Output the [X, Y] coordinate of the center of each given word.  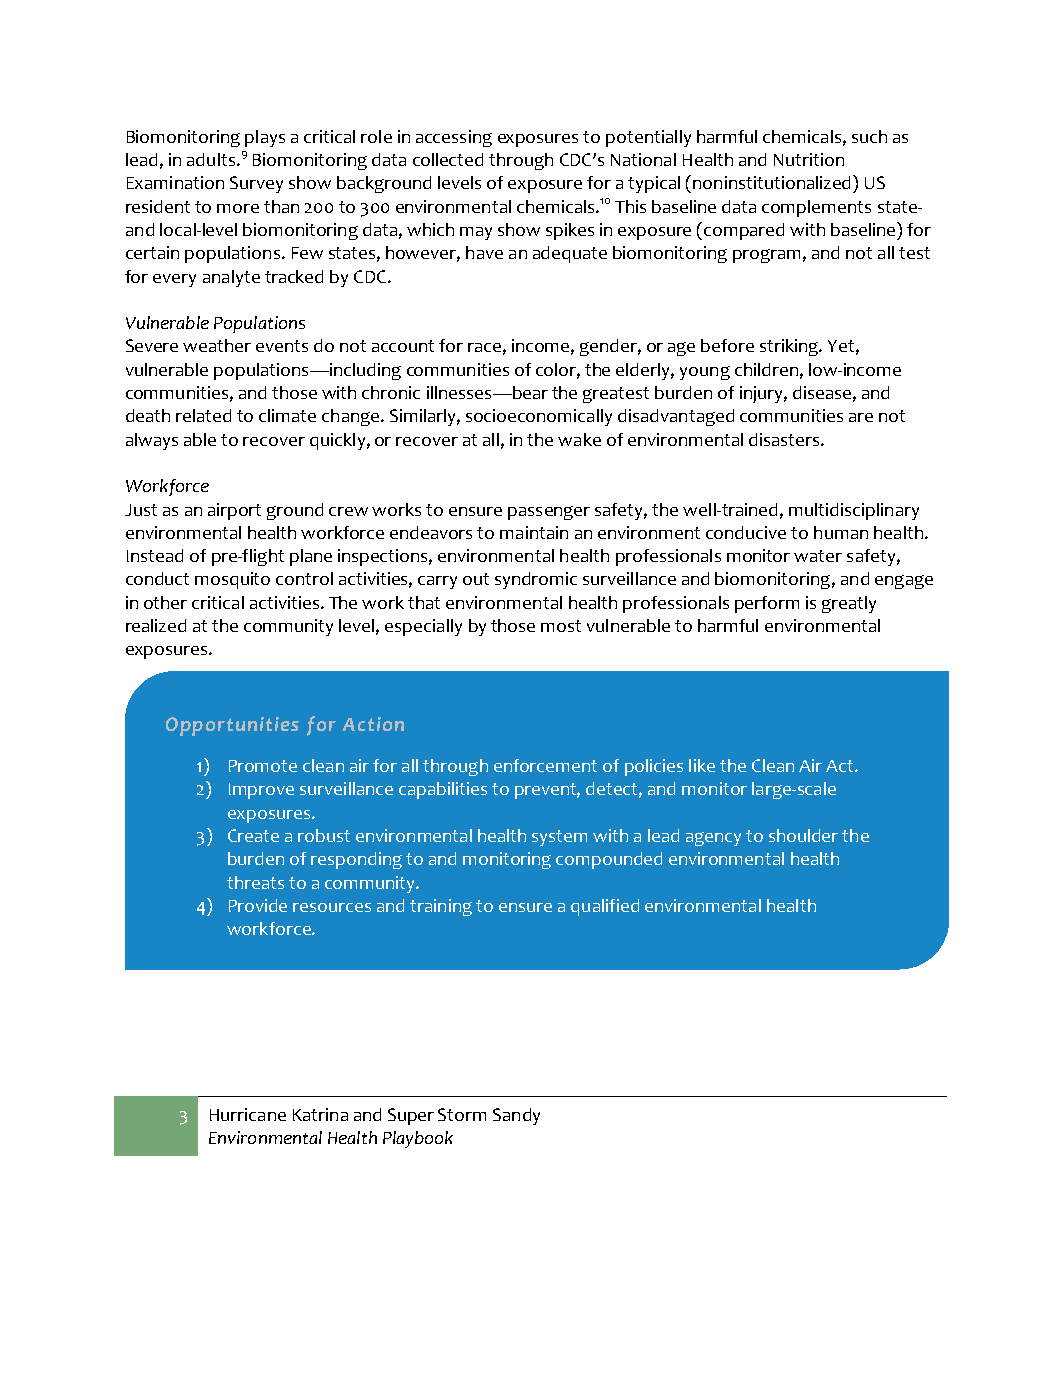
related [203, 415]
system [559, 838]
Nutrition [809, 159]
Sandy [516, 1116]
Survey [256, 184]
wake [579, 439]
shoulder [803, 835]
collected [448, 159]
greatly [849, 604]
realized [156, 625]
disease [822, 392]
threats [255, 882]
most [561, 626]
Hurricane [248, 1114]
